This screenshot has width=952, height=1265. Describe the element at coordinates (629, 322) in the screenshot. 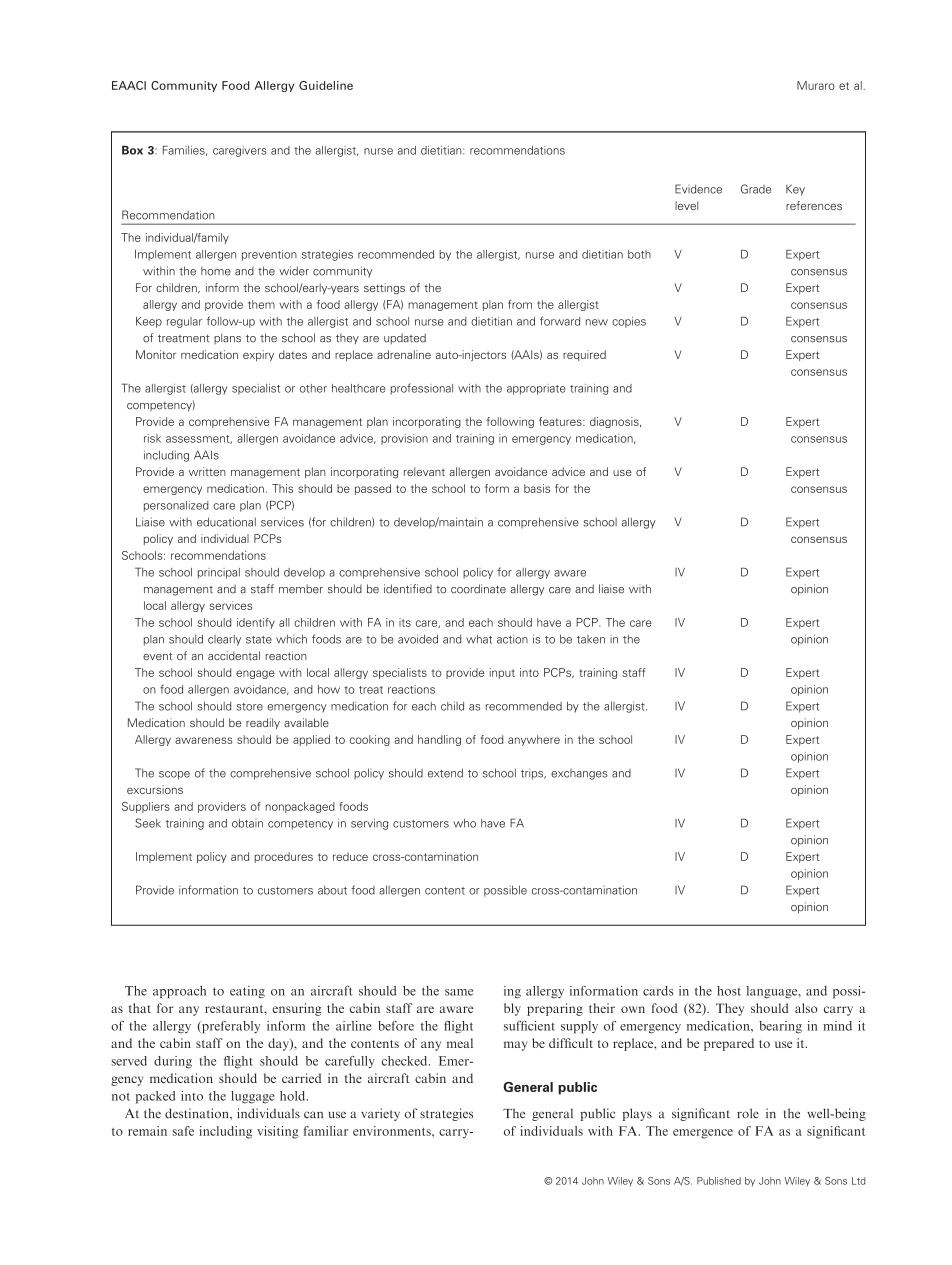

I see `copies` at that location.
